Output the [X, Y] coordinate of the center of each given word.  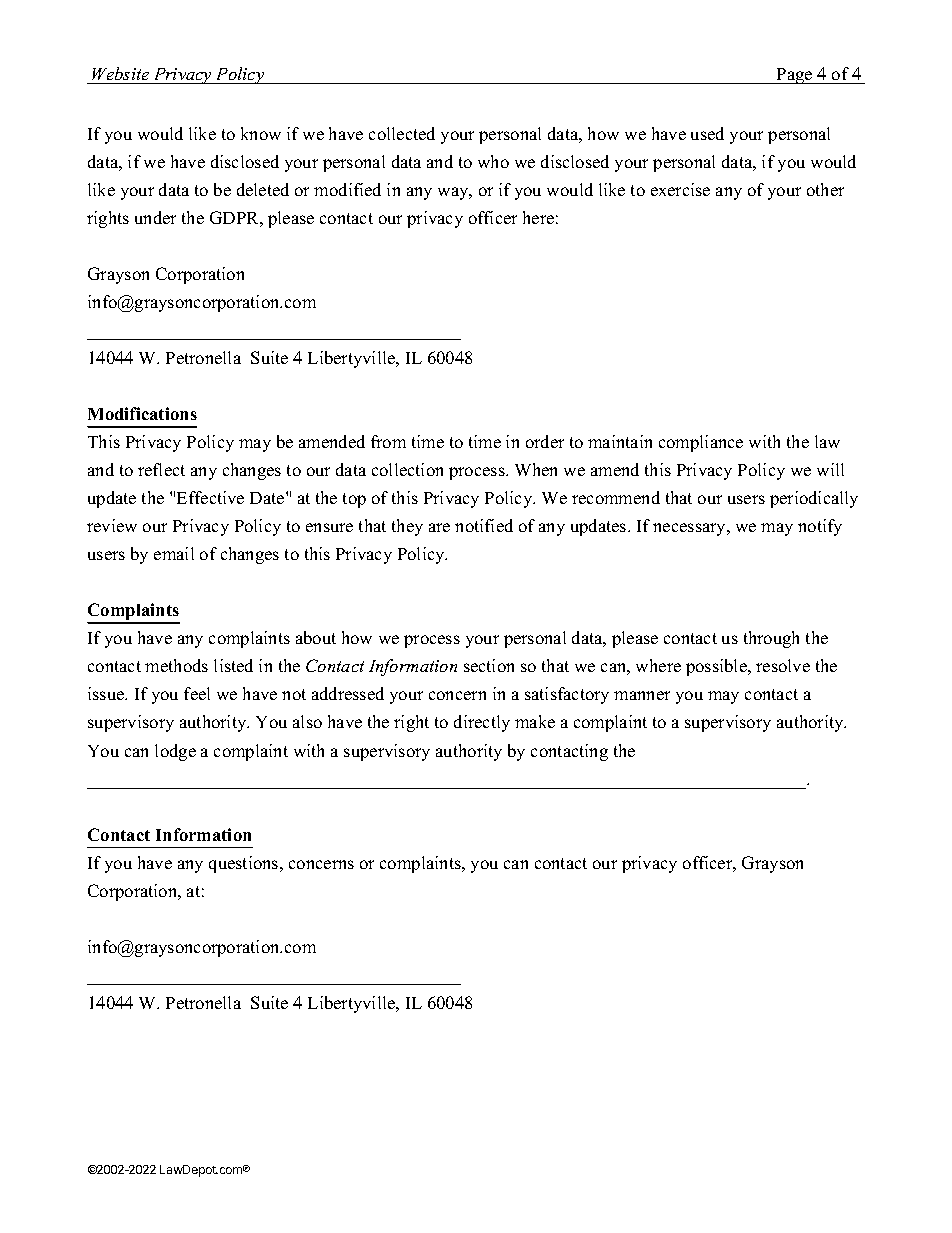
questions [245, 864]
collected [402, 133]
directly [482, 723]
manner [642, 695]
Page [795, 76]
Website [120, 73]
